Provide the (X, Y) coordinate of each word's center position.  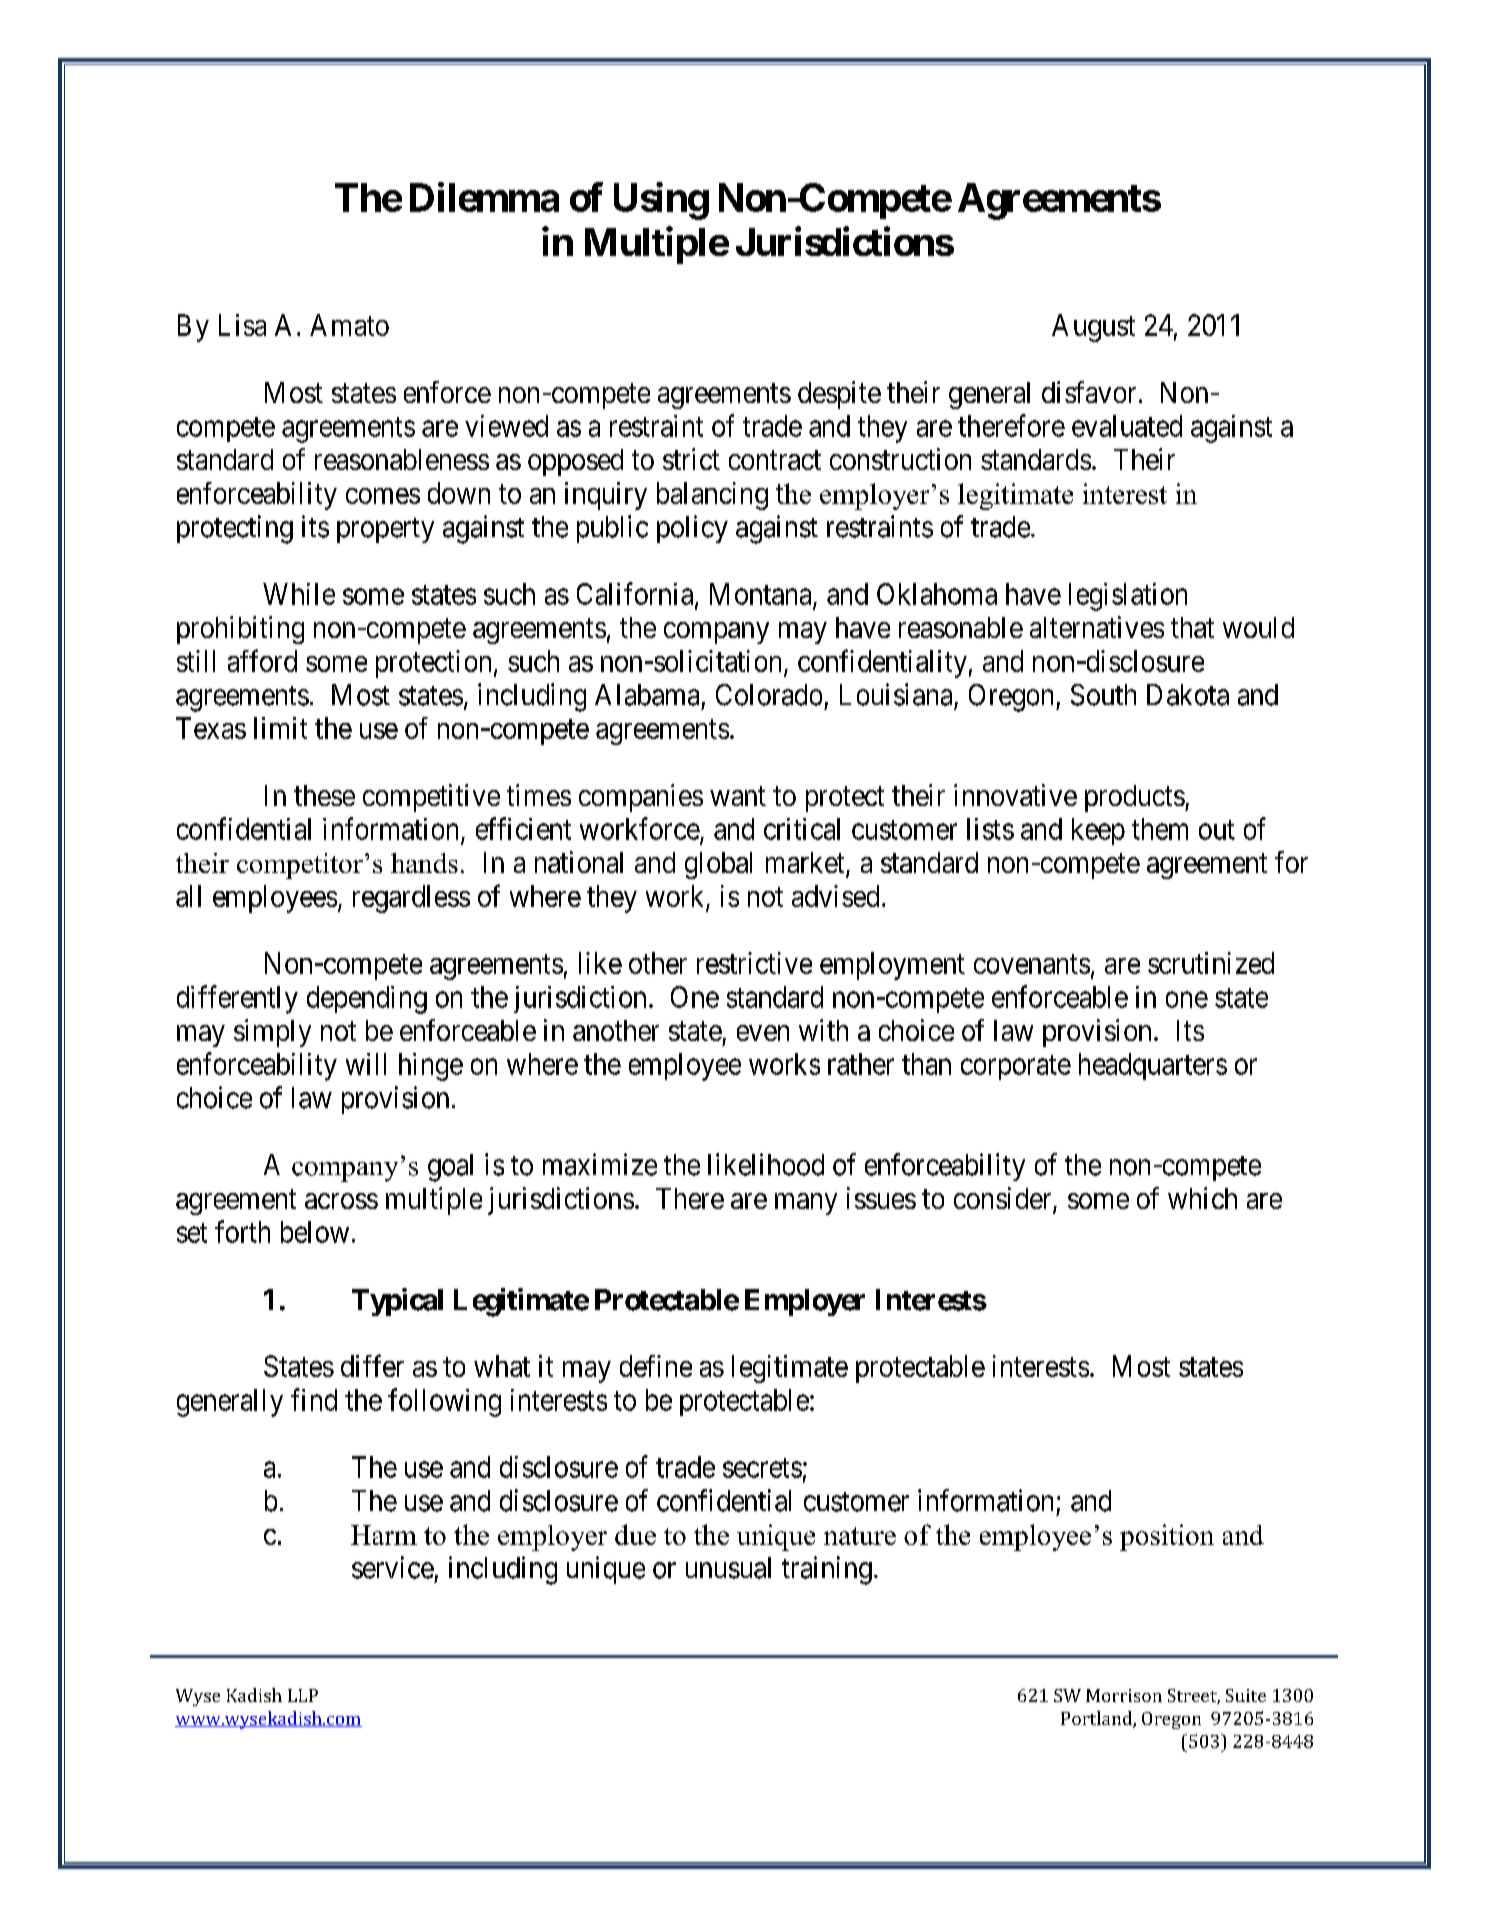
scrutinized (1211, 963)
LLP (303, 1695)
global (718, 865)
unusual (728, 1568)
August (1093, 328)
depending (367, 1000)
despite (839, 395)
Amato (349, 325)
